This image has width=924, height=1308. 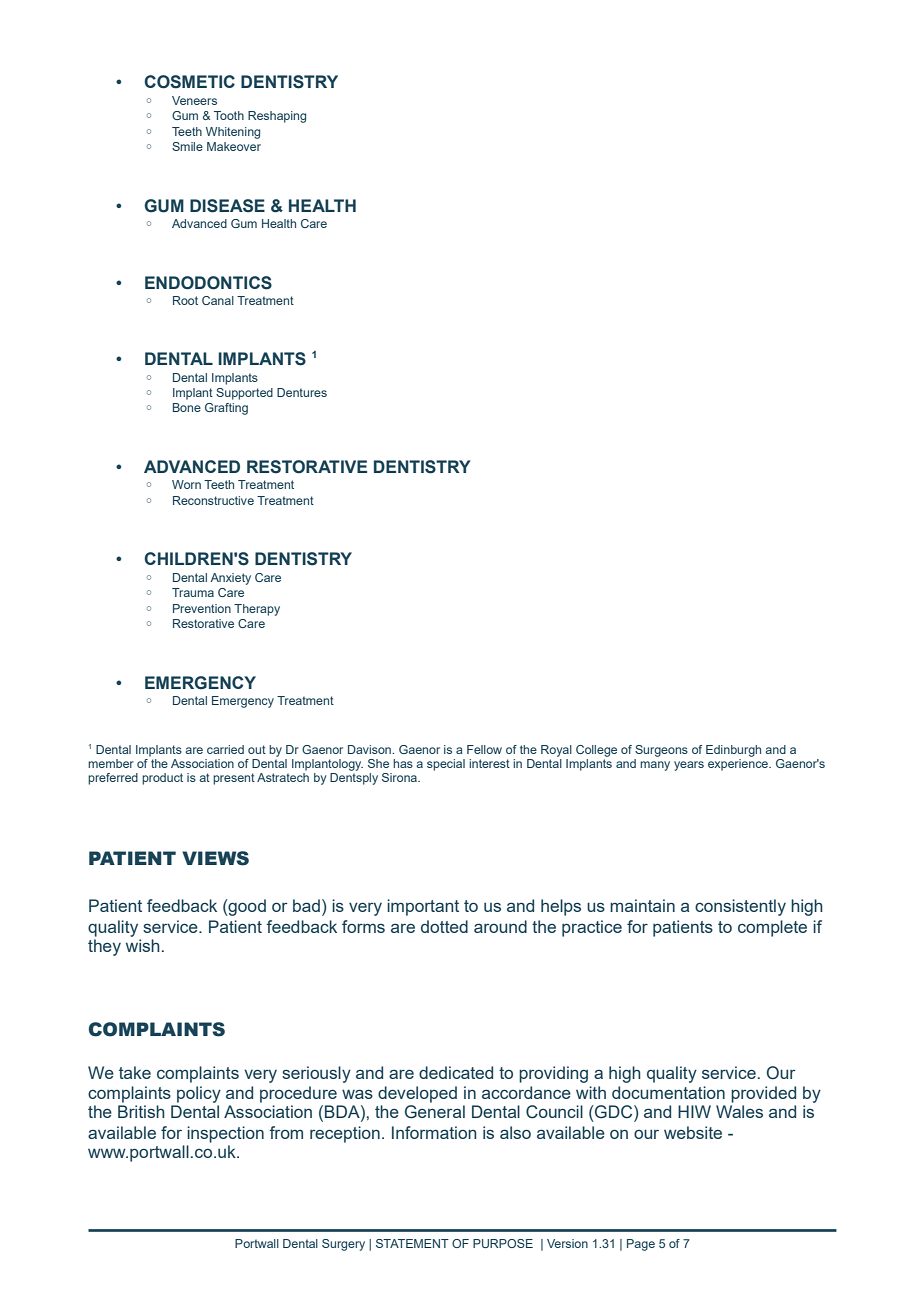 I want to click on Dentures, so click(x=302, y=392).
